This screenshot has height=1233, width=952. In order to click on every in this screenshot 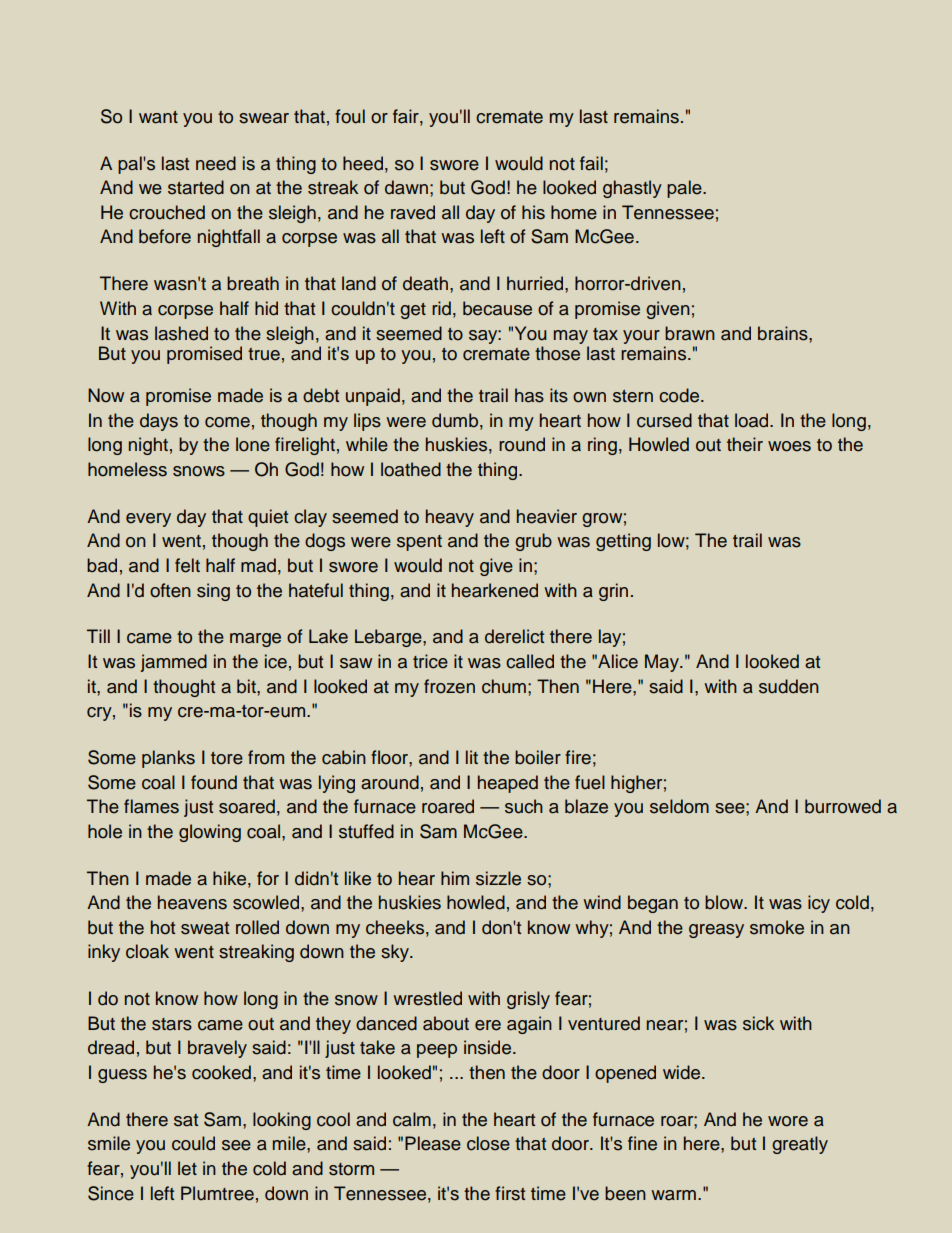, I will do `click(148, 520)`.
